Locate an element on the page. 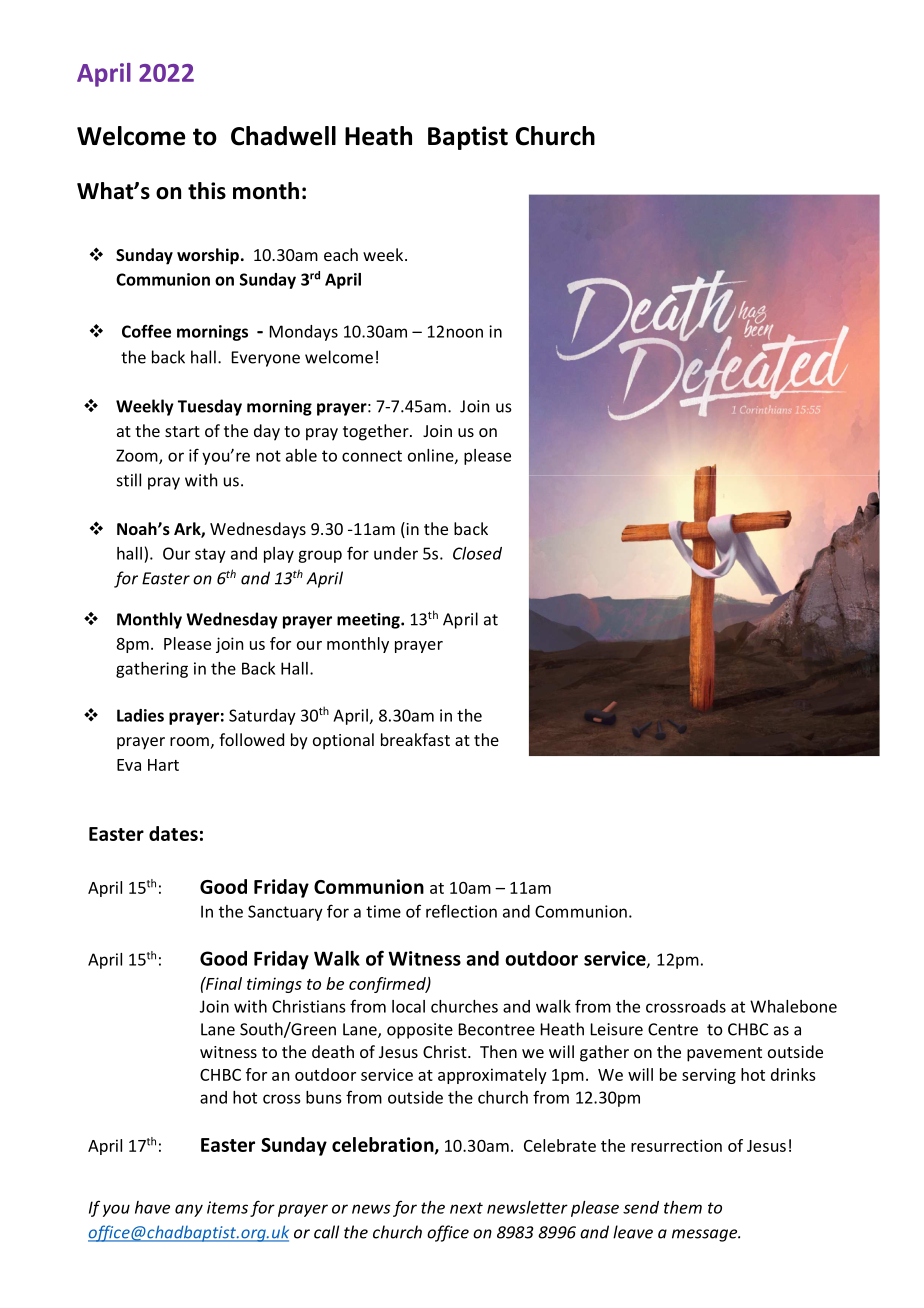  room is located at coordinates (189, 741).
